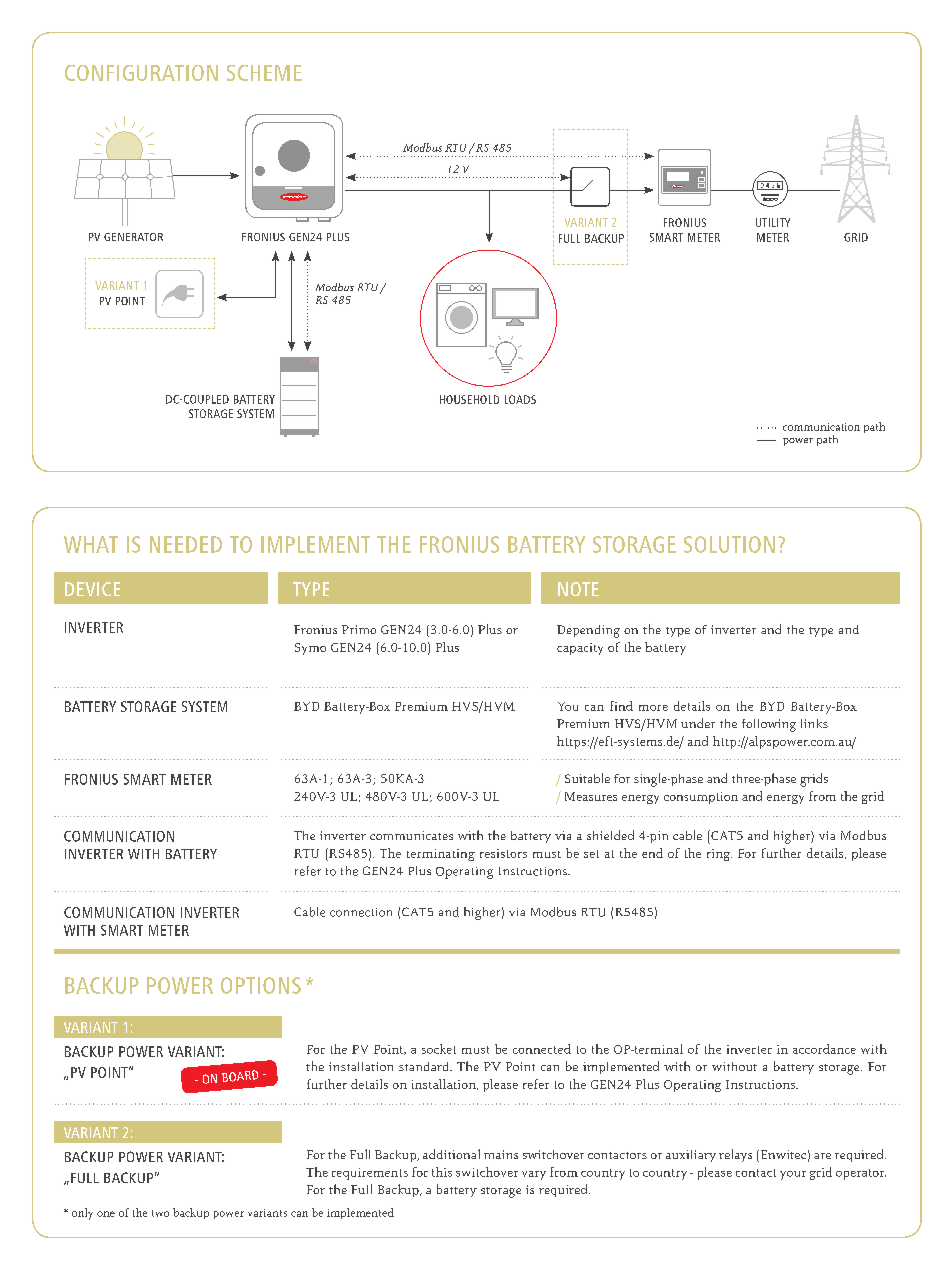 The image size is (952, 1270). What do you see at coordinates (469, 399) in the screenshot?
I see `household` at bounding box center [469, 399].
